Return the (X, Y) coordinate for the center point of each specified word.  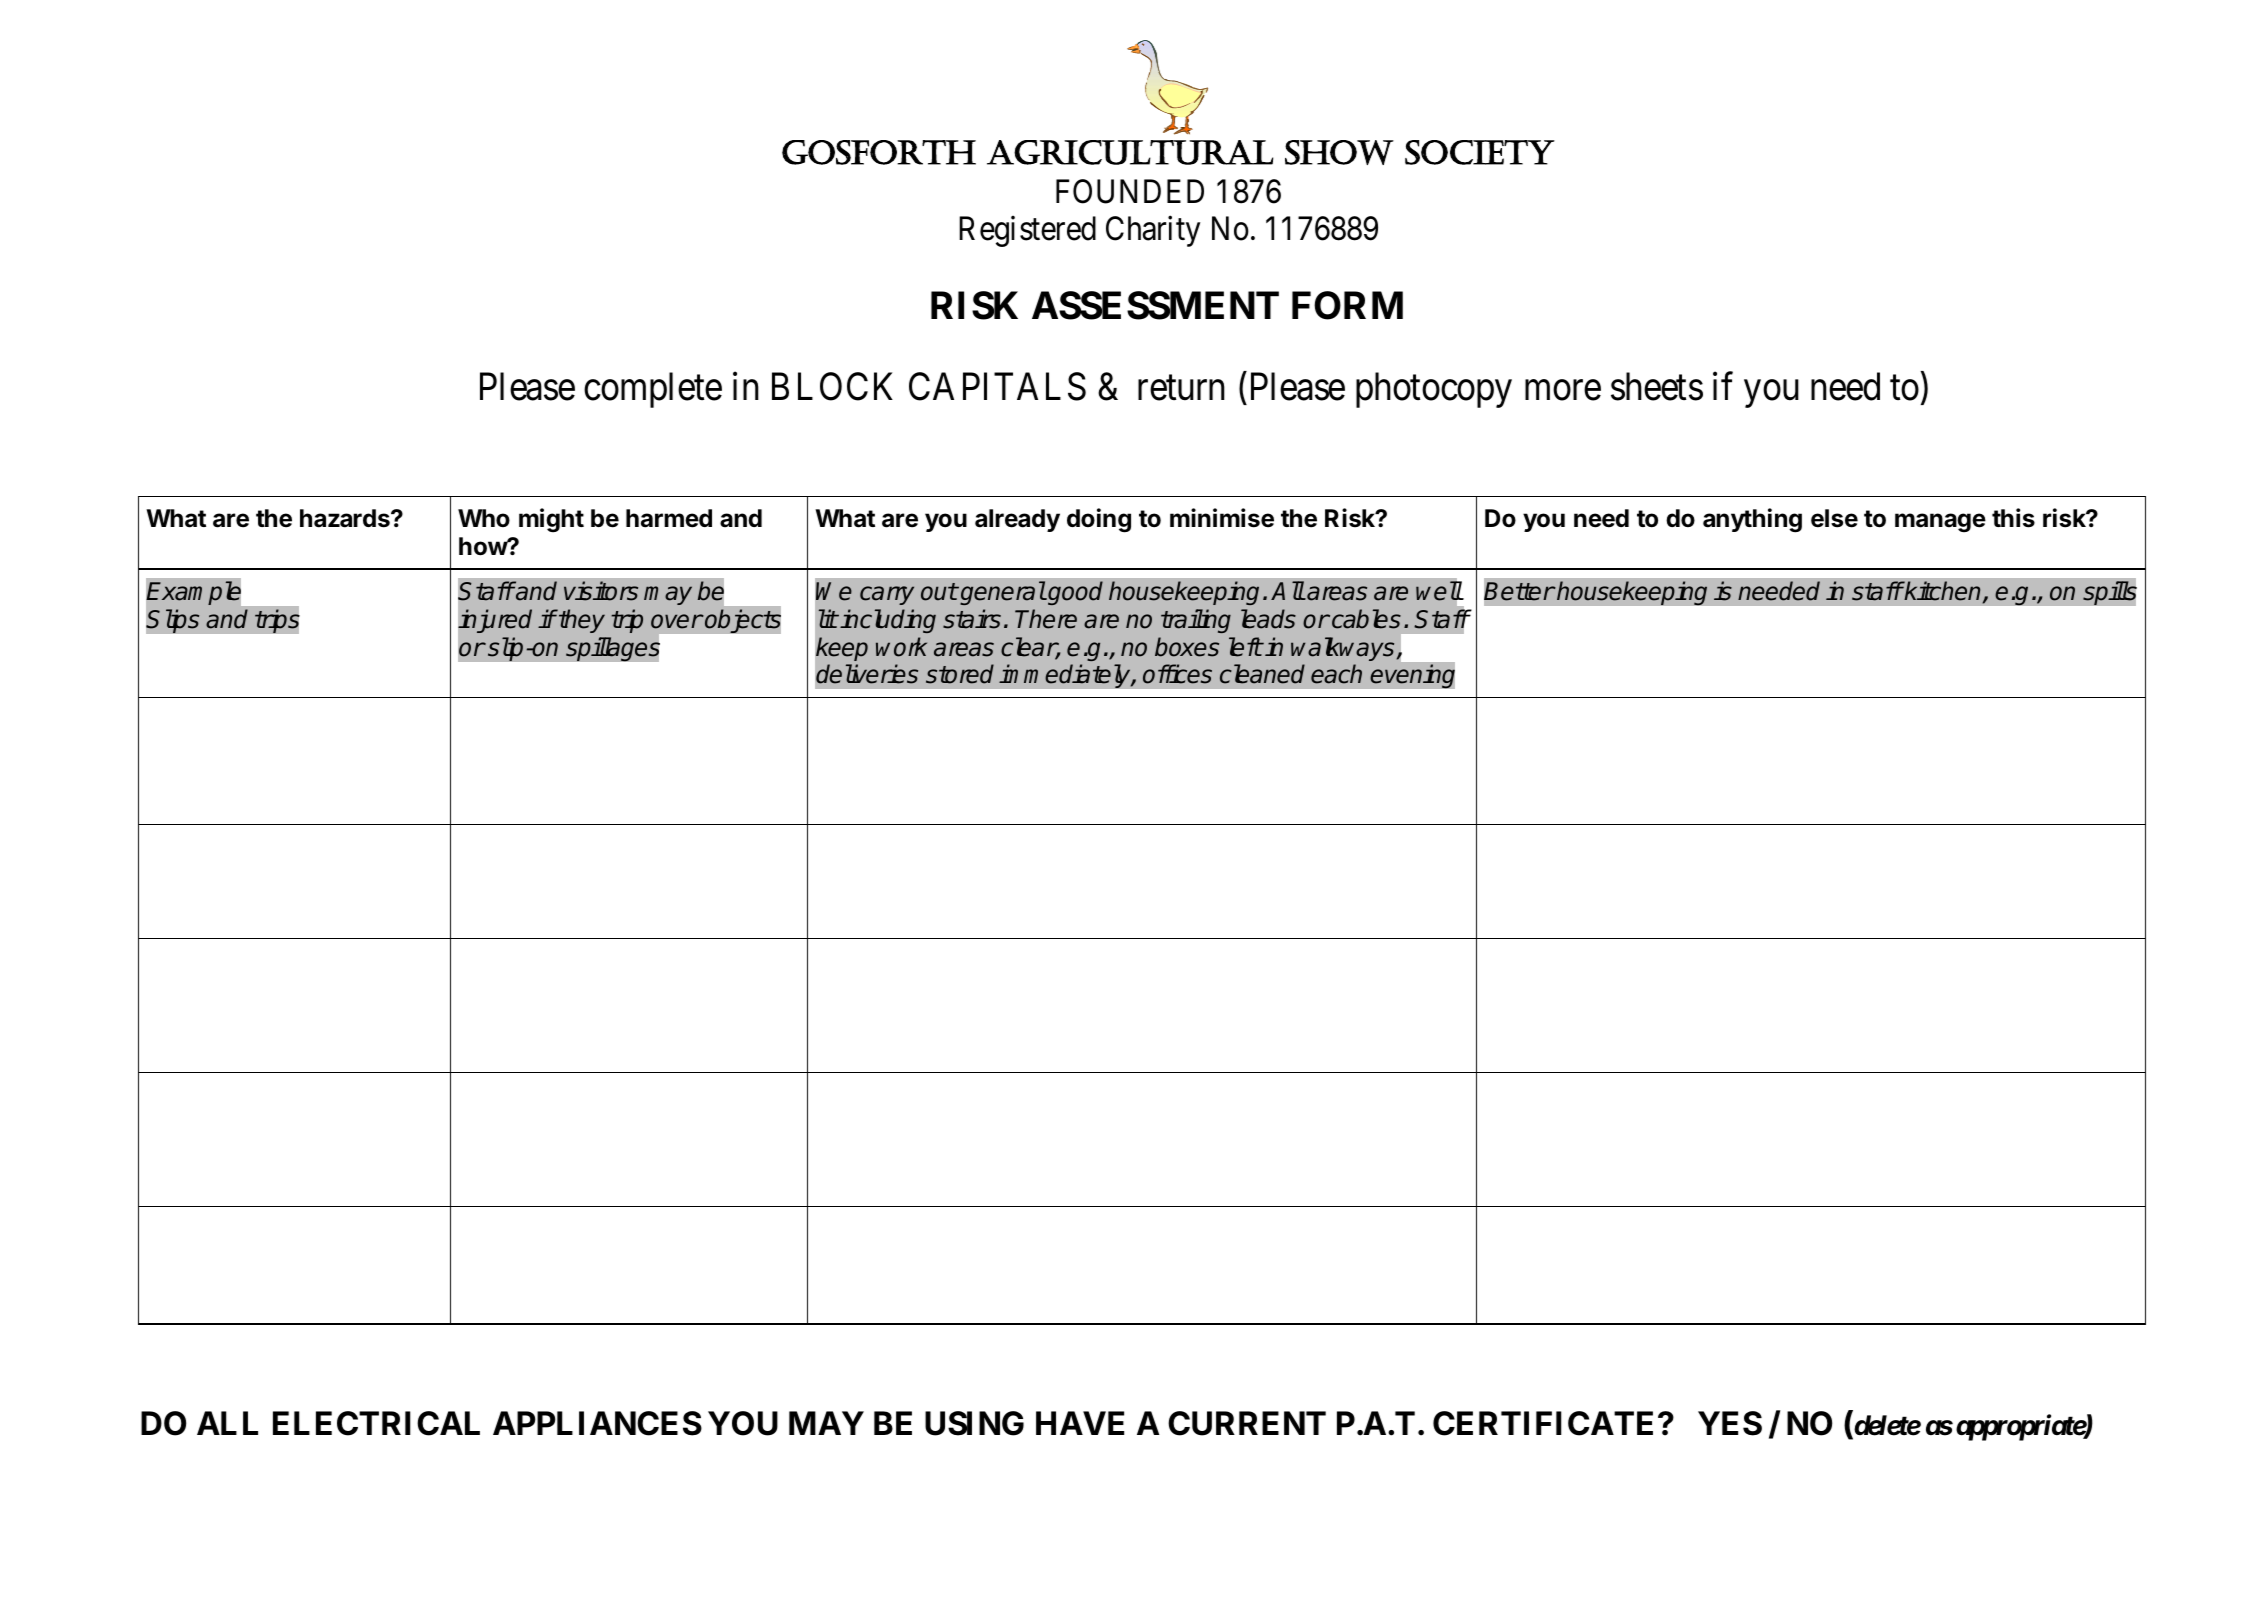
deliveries (867, 674)
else (1834, 518)
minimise (1222, 518)
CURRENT (1247, 1423)
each (1336, 674)
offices (1177, 674)
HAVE (1080, 1423)
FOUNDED (1130, 191)
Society (1480, 152)
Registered (1027, 231)
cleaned (1262, 674)
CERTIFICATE (1543, 1423)
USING (974, 1423)
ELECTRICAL (376, 1423)
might (551, 520)
